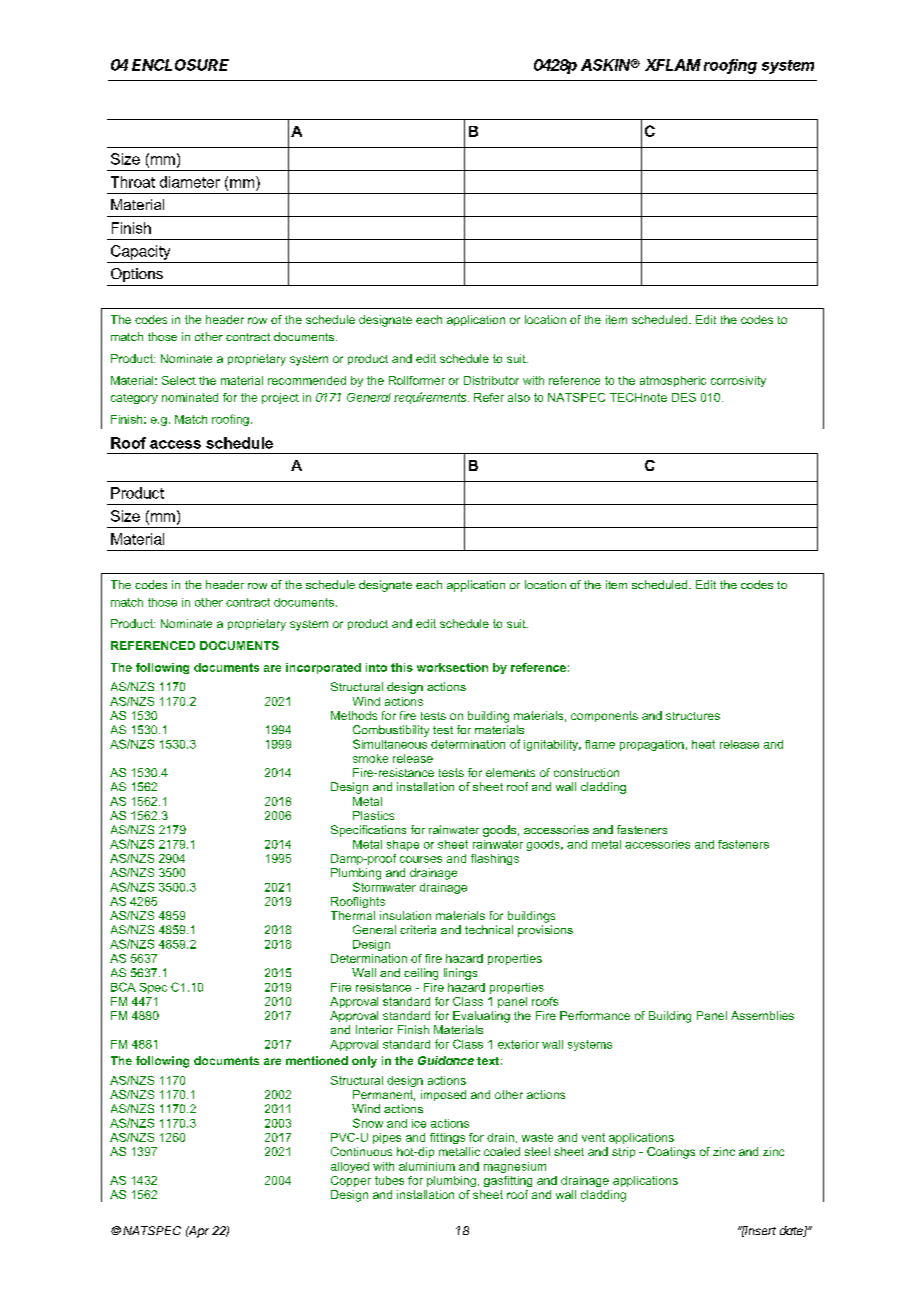 This page has width=924, height=1308. I want to click on Coatings, so click(671, 1153).
